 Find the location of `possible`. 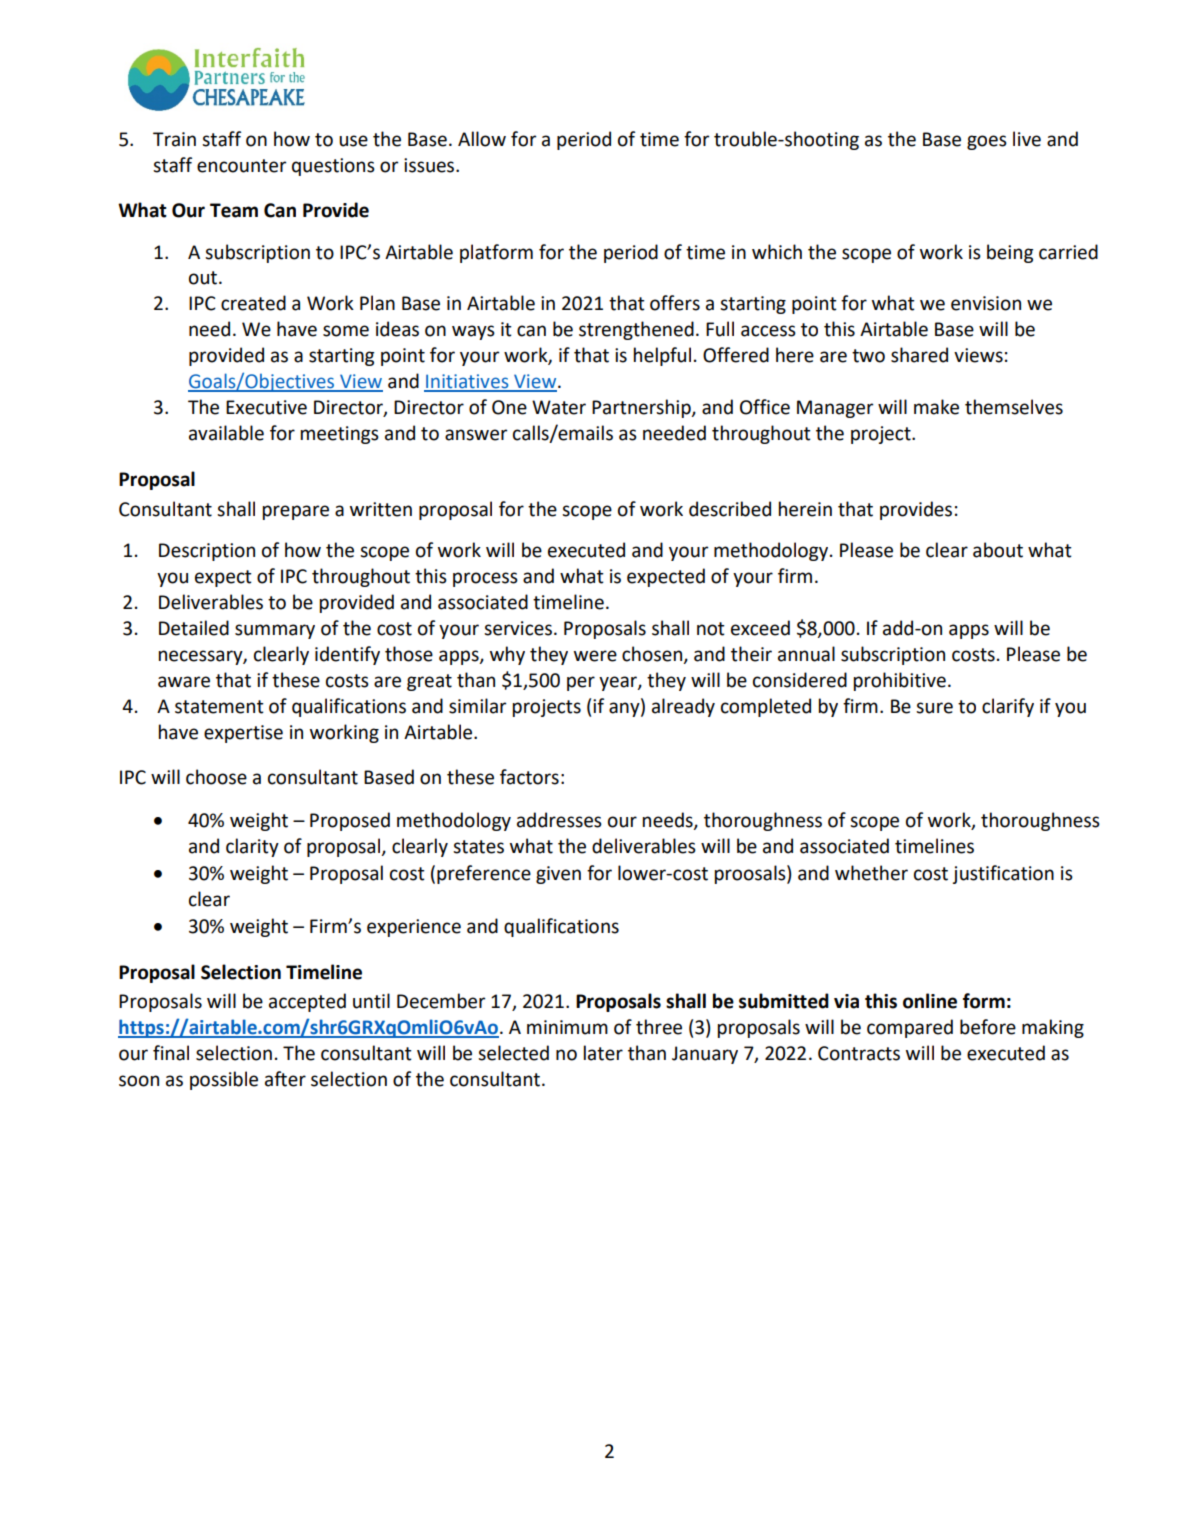

possible is located at coordinates (224, 1080).
